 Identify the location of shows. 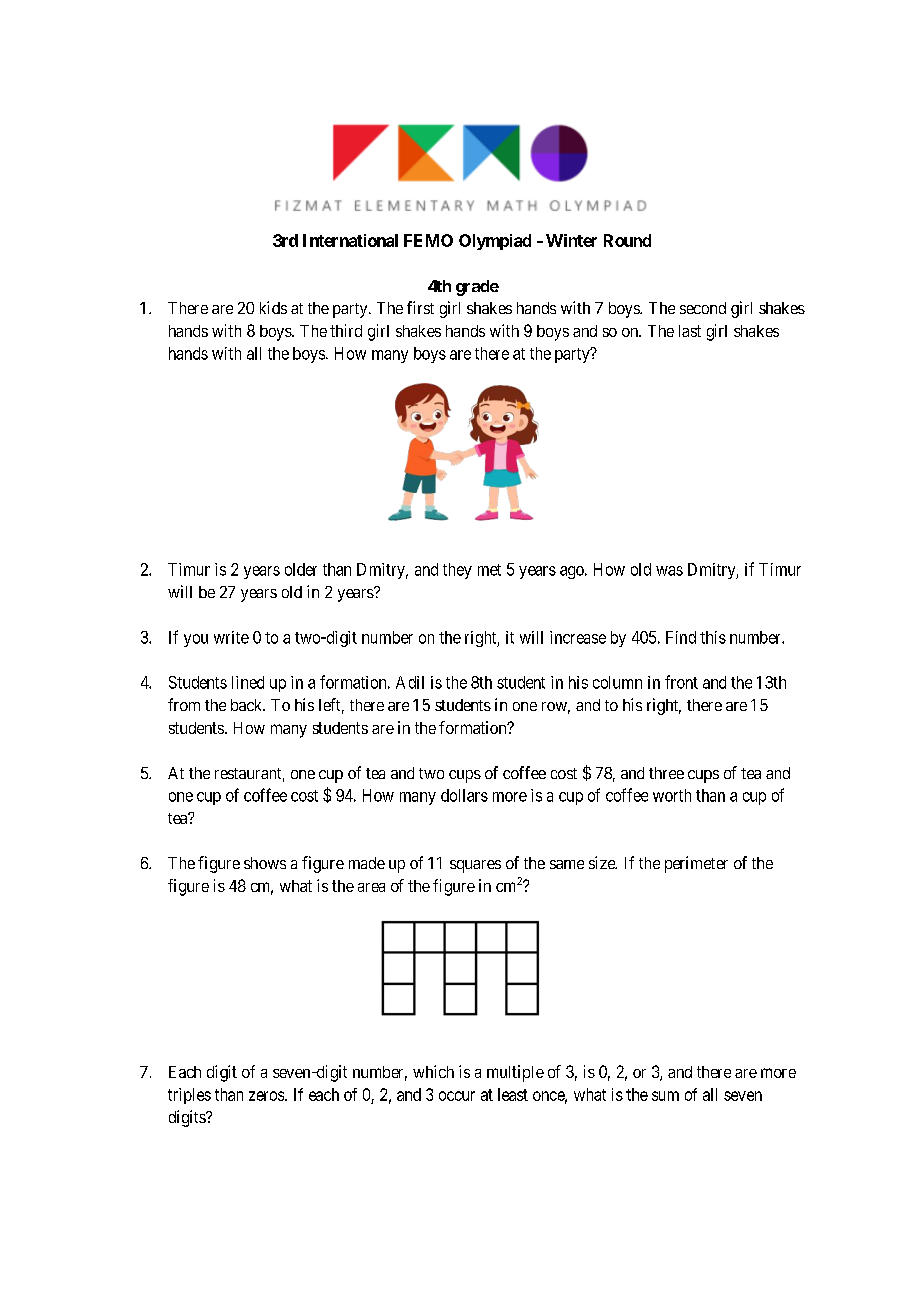
(265, 863).
